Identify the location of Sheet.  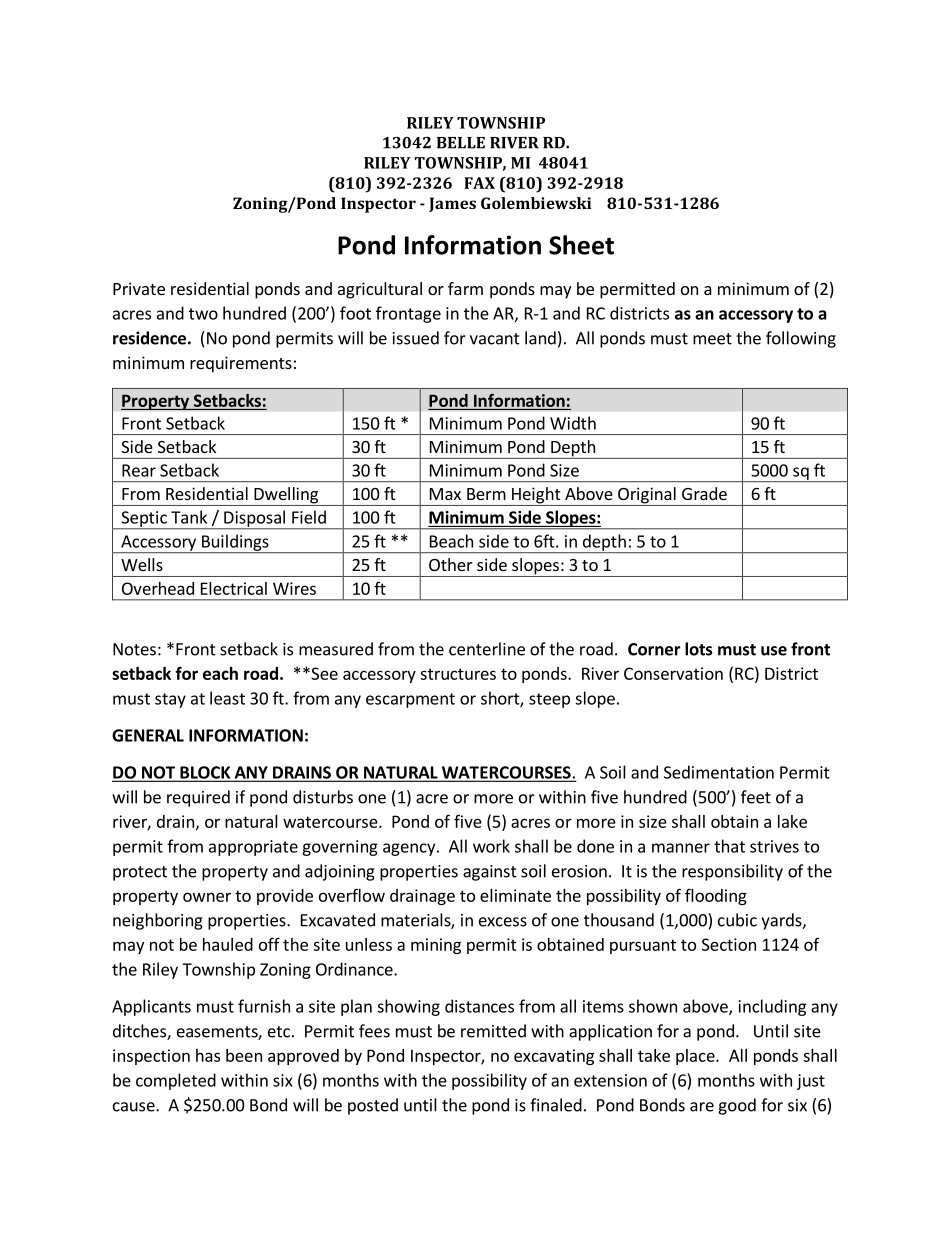
(581, 245).
